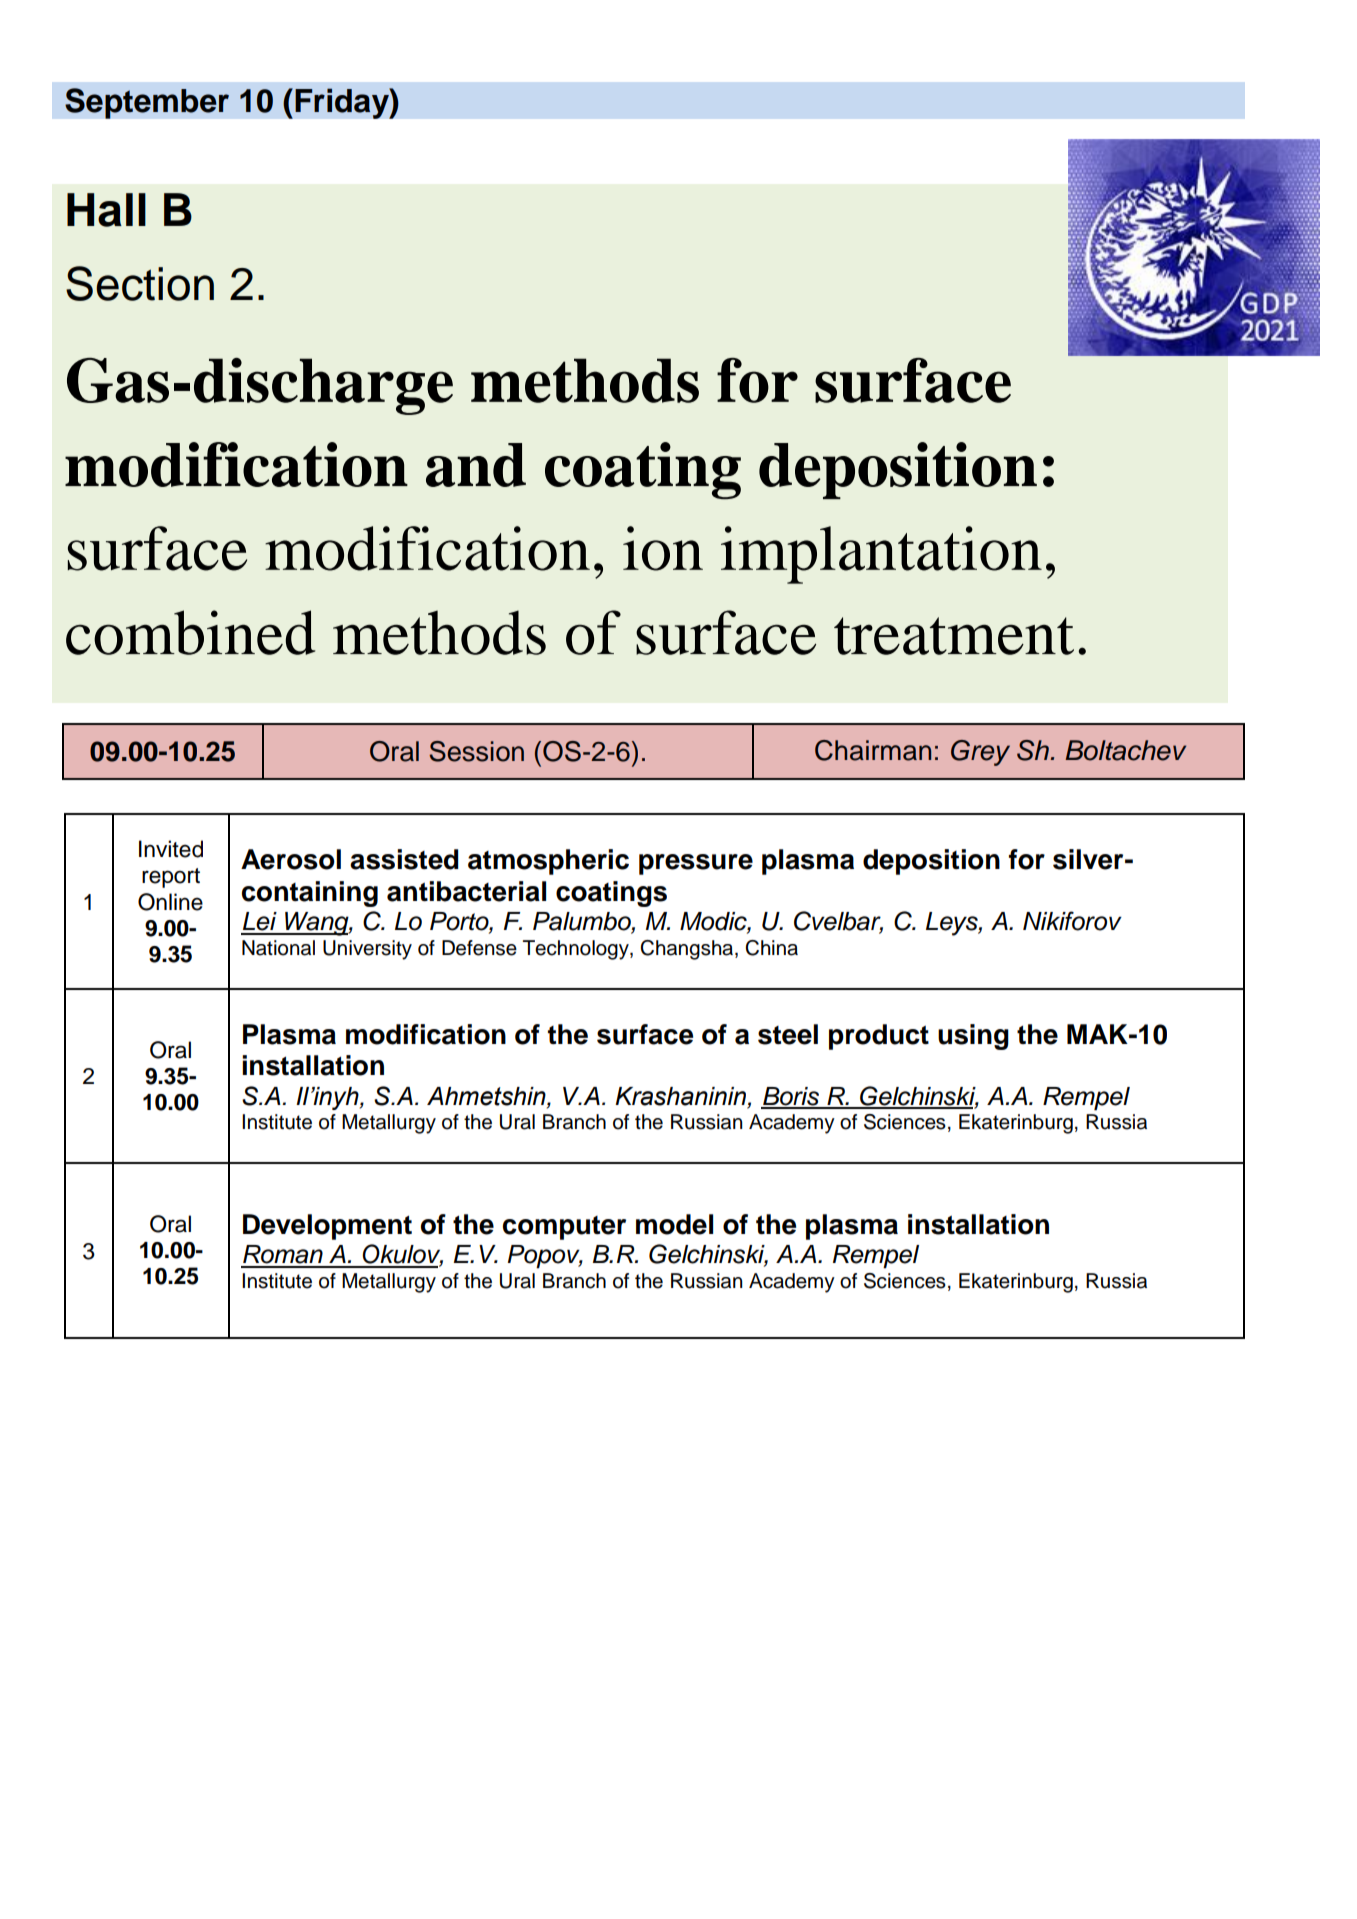 The width and height of the page is (1357, 1919). What do you see at coordinates (190, 632) in the page?
I see `combined` at bounding box center [190, 632].
